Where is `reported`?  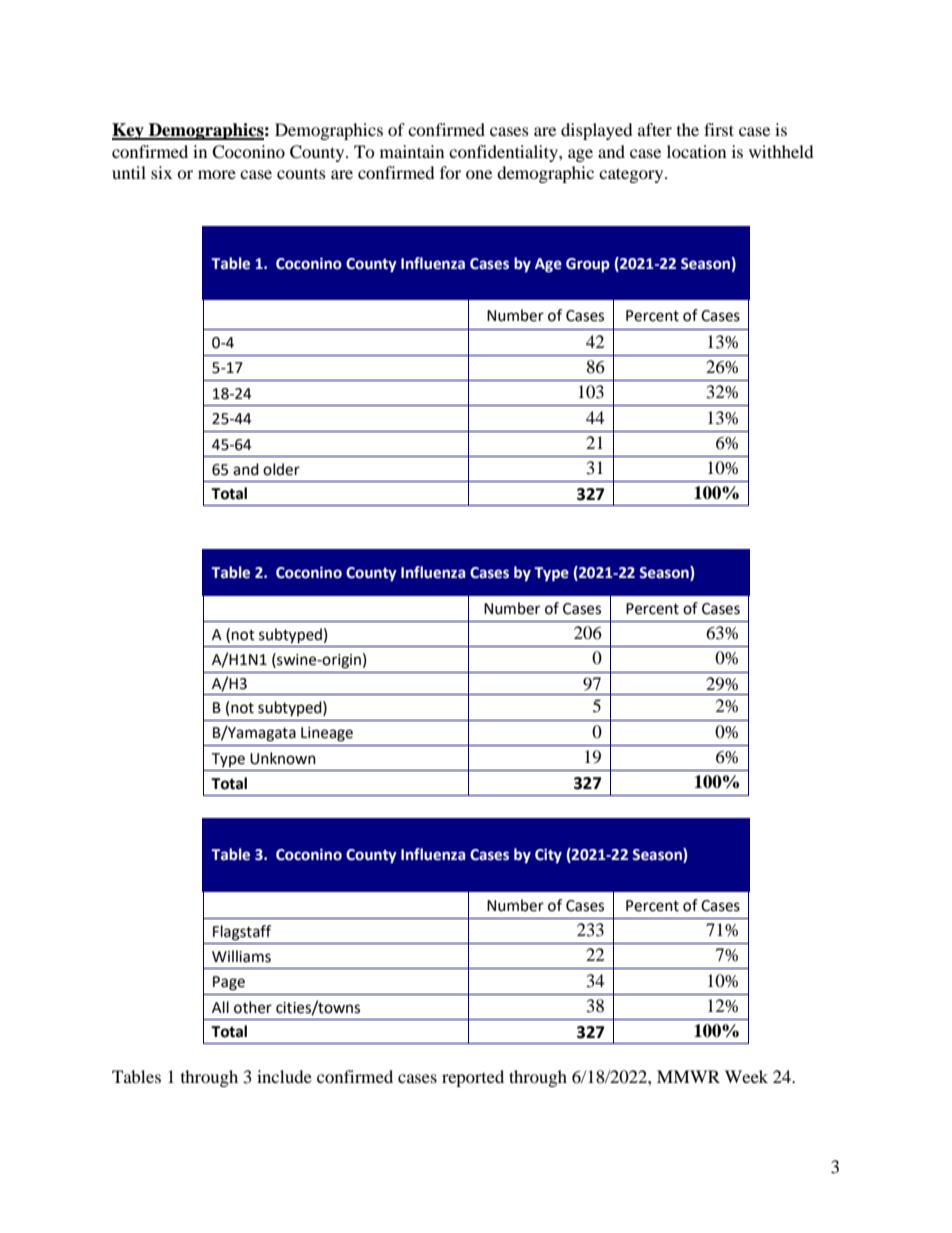
reported is located at coordinates (473, 1078).
